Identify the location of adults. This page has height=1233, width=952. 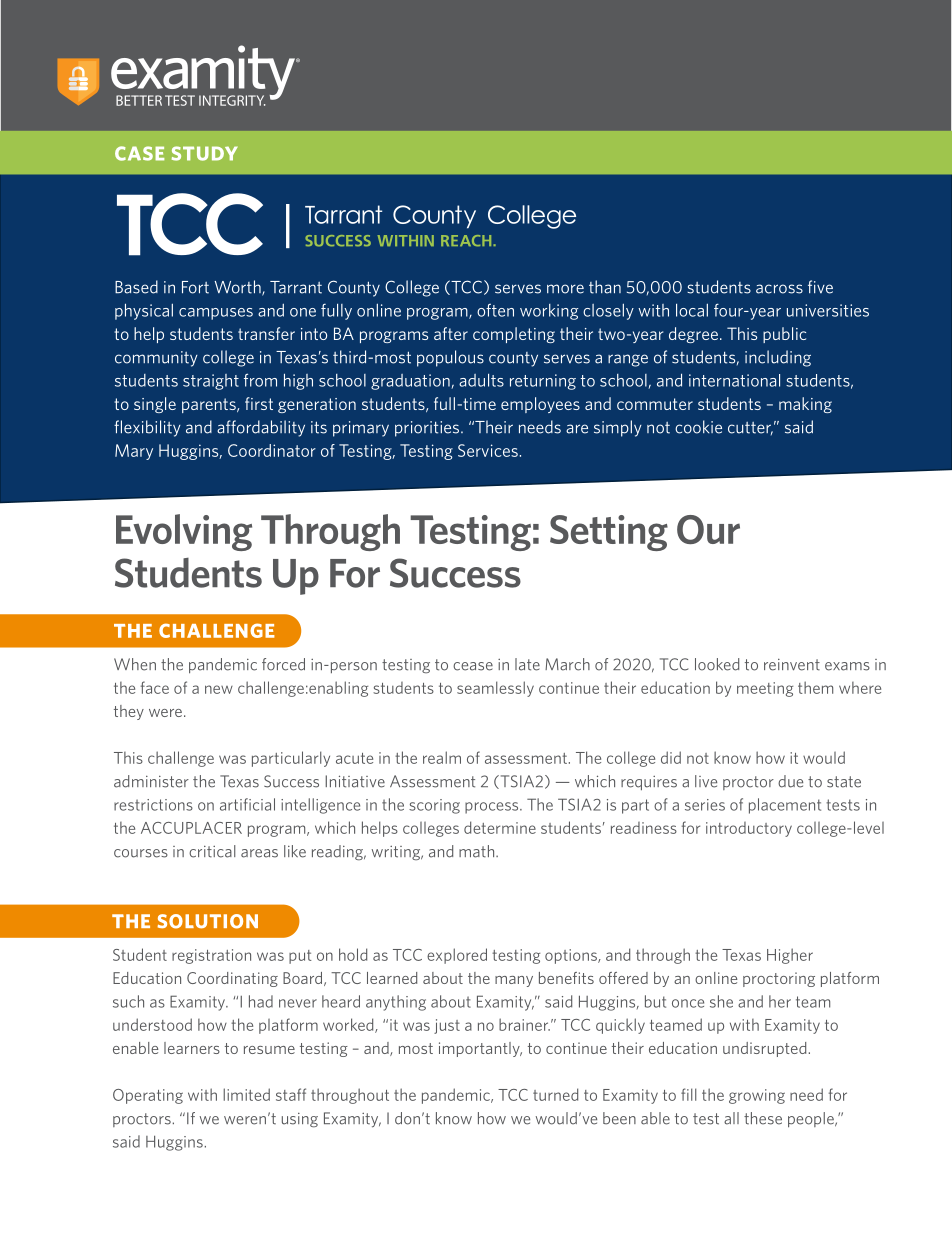
(481, 380).
